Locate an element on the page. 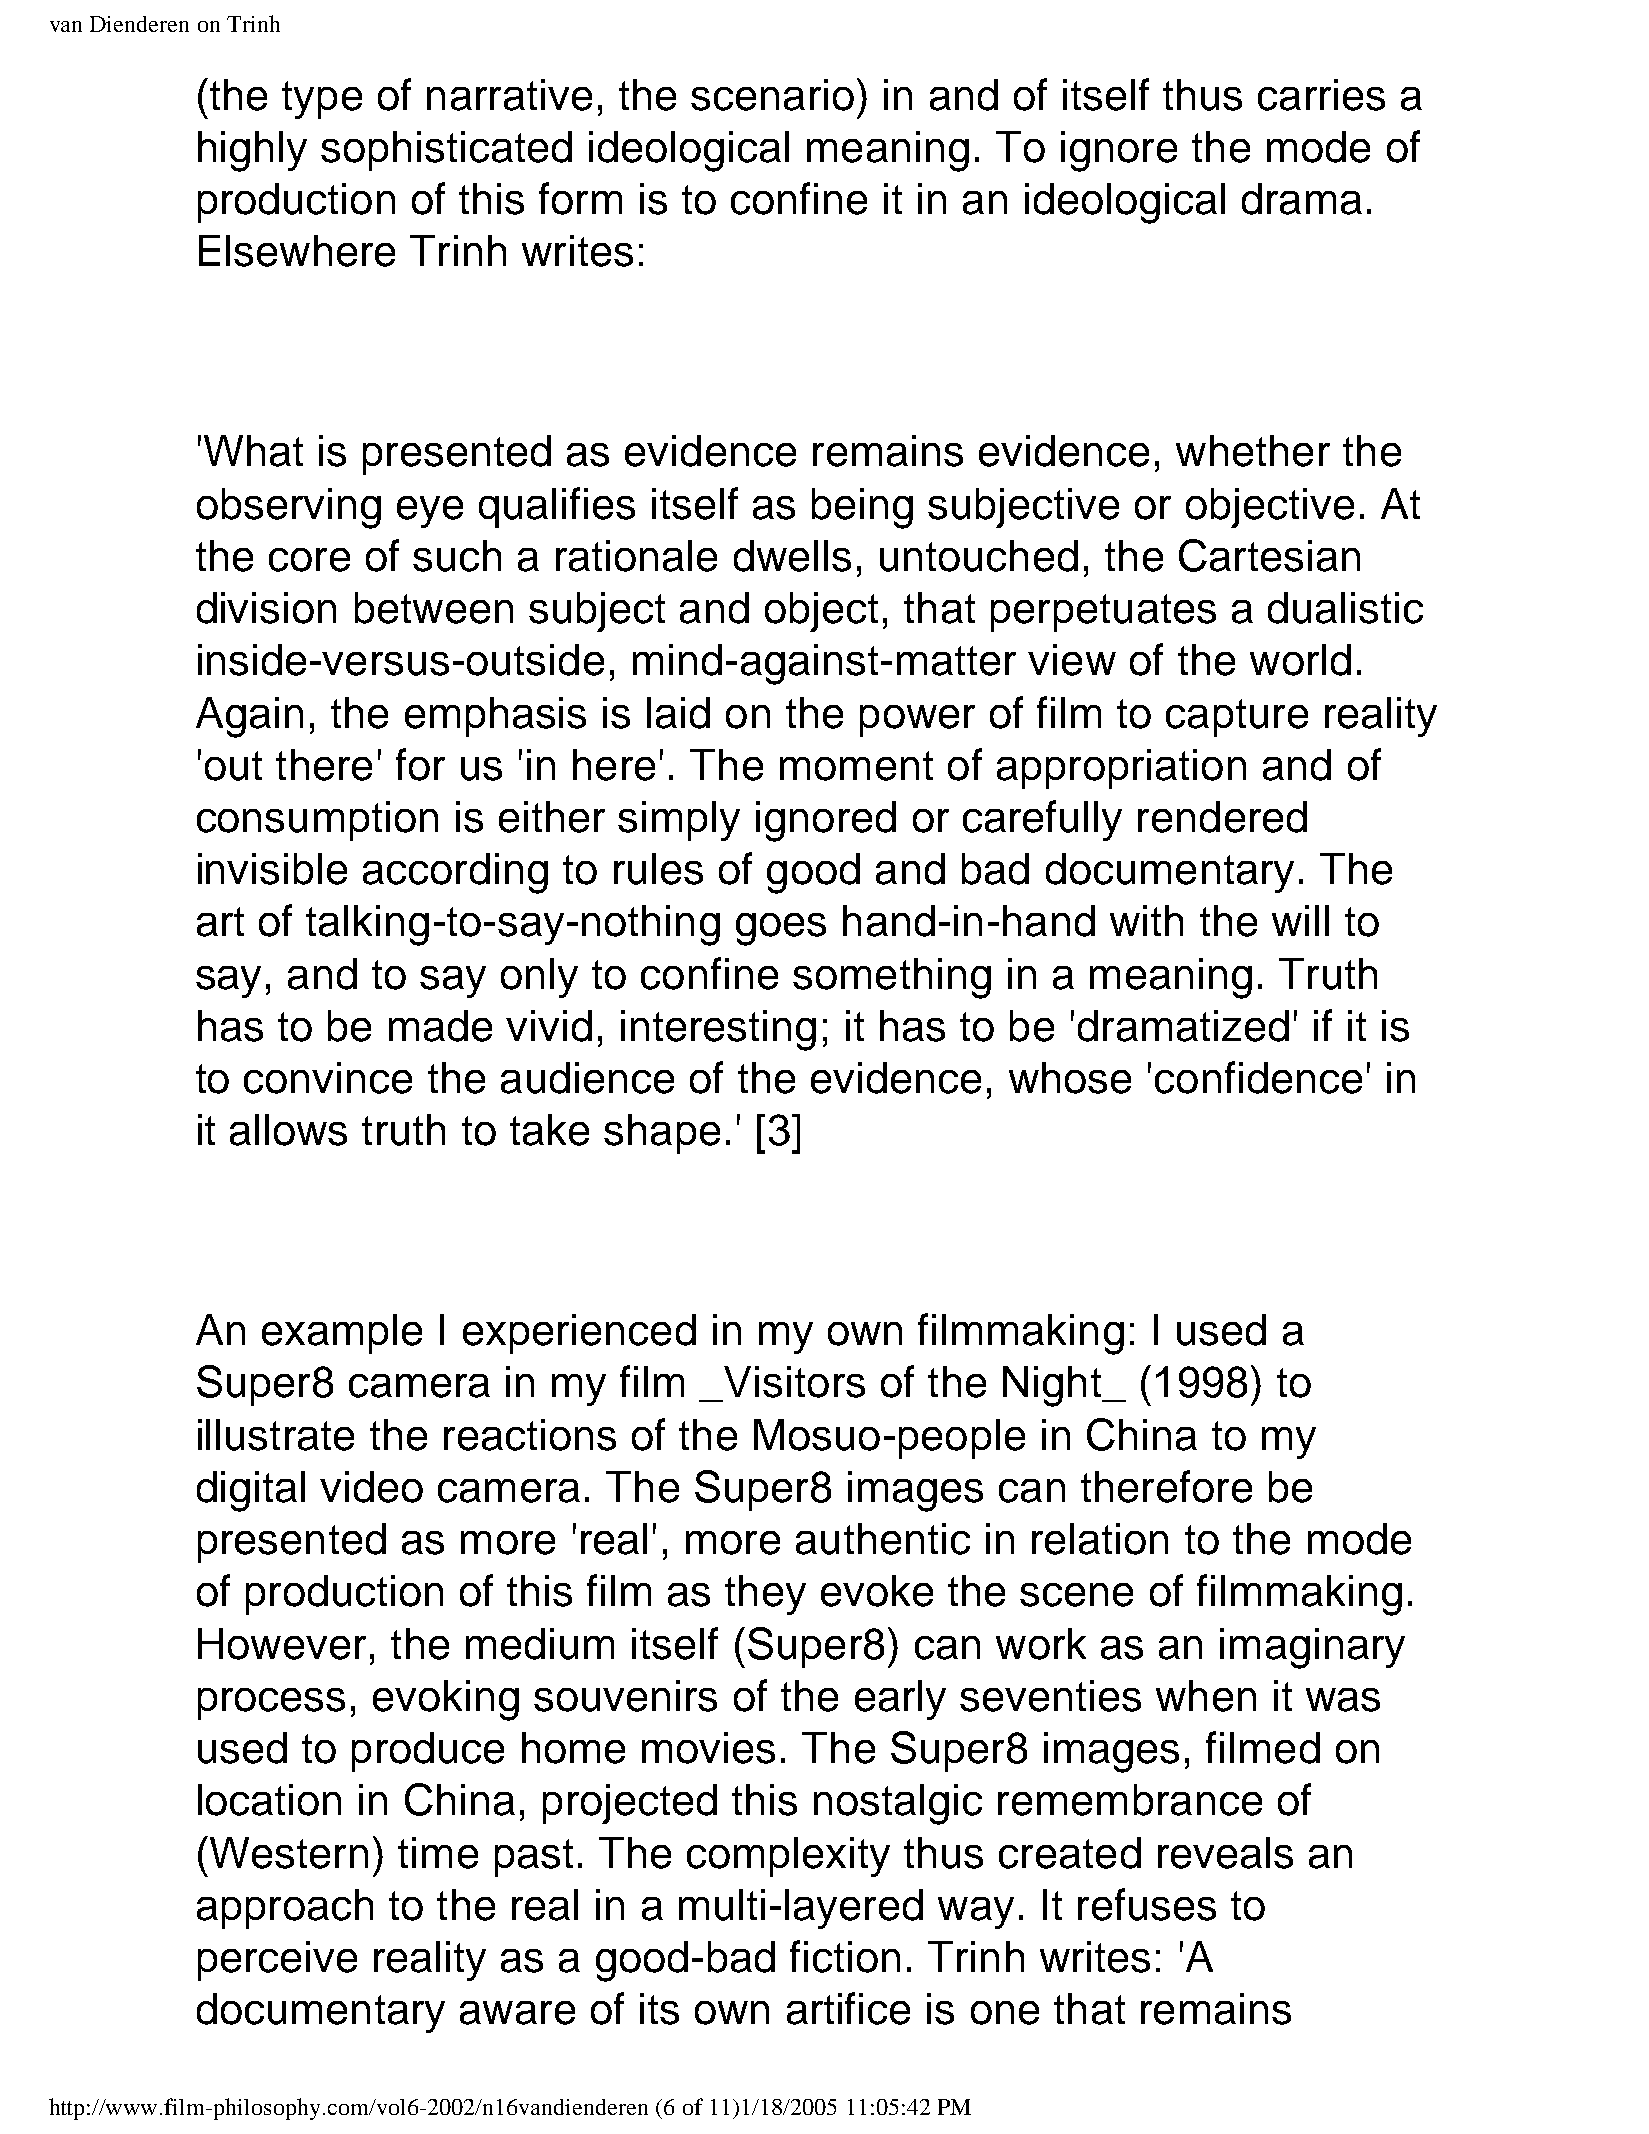  rendered is located at coordinates (1222, 817).
